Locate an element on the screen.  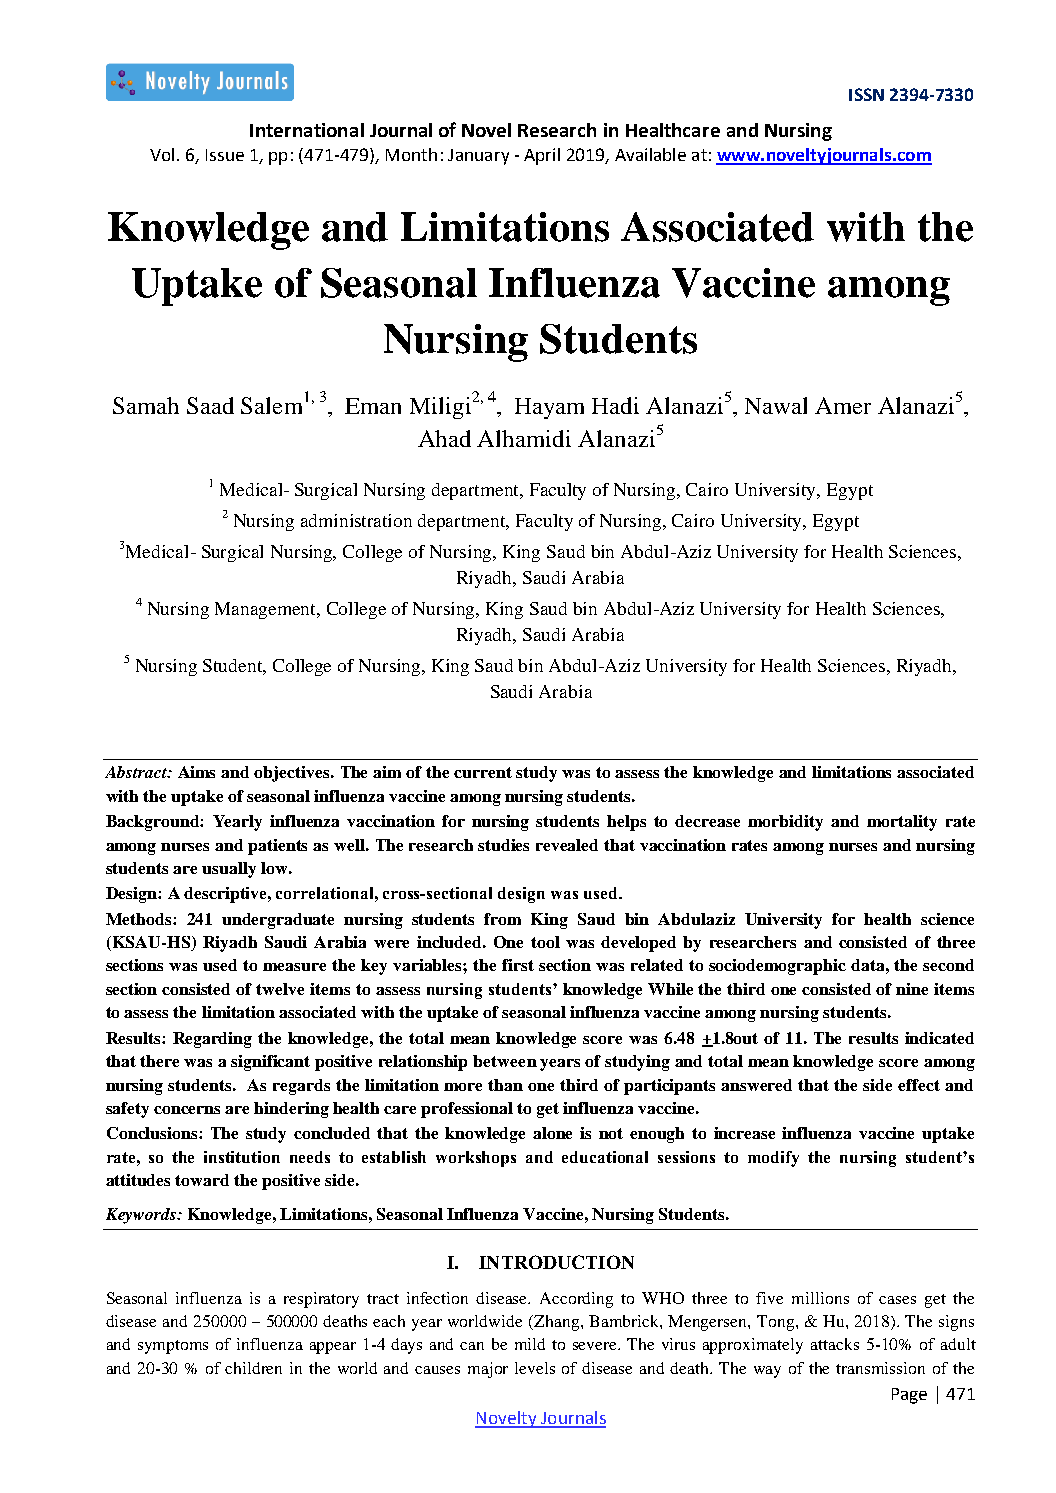
mortality is located at coordinates (902, 823).
